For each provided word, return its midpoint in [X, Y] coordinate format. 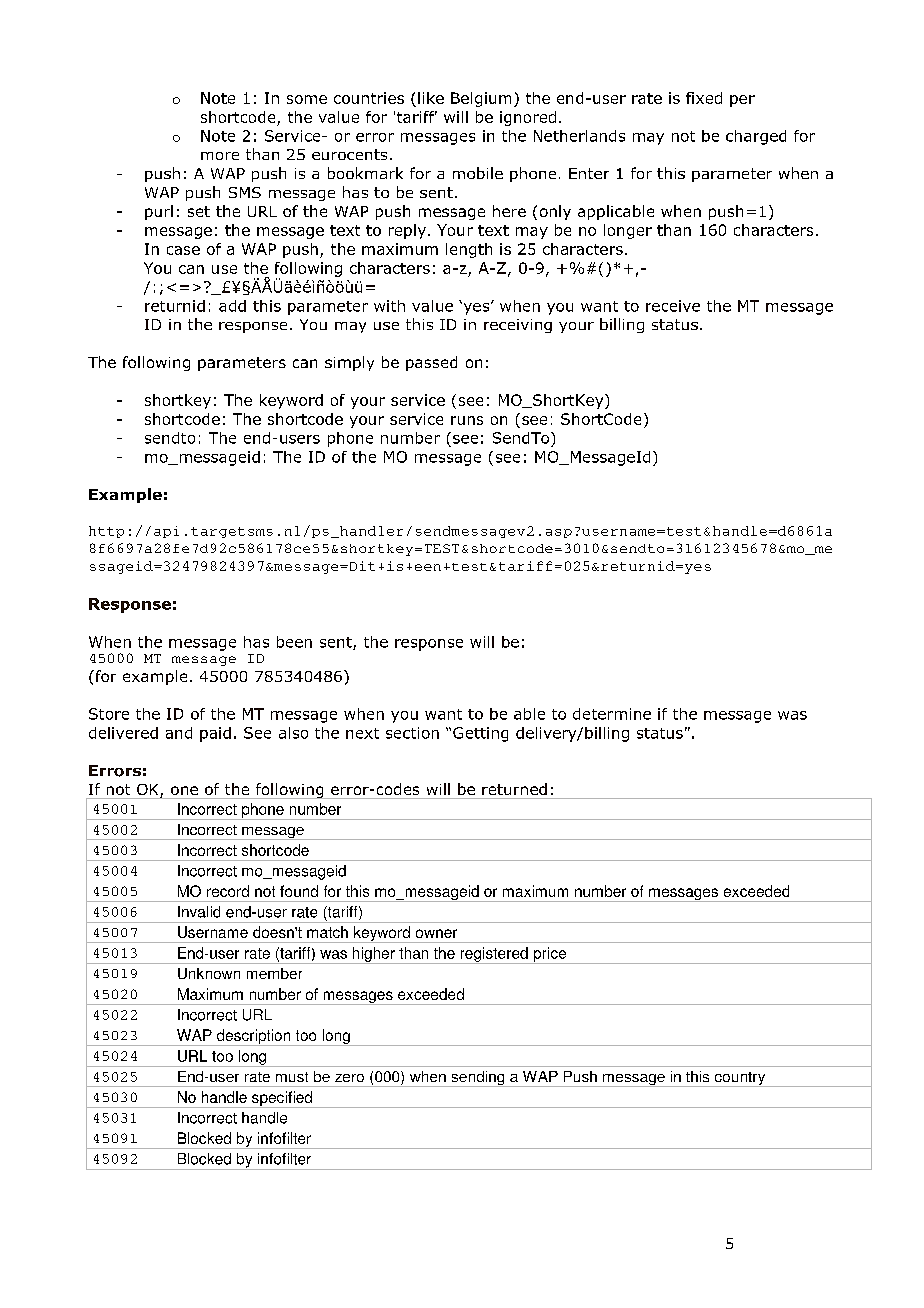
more [220, 156]
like [431, 98]
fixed [704, 98]
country [740, 1079]
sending [478, 1079]
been [294, 642]
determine [612, 714]
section [412, 733]
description [253, 1037]
